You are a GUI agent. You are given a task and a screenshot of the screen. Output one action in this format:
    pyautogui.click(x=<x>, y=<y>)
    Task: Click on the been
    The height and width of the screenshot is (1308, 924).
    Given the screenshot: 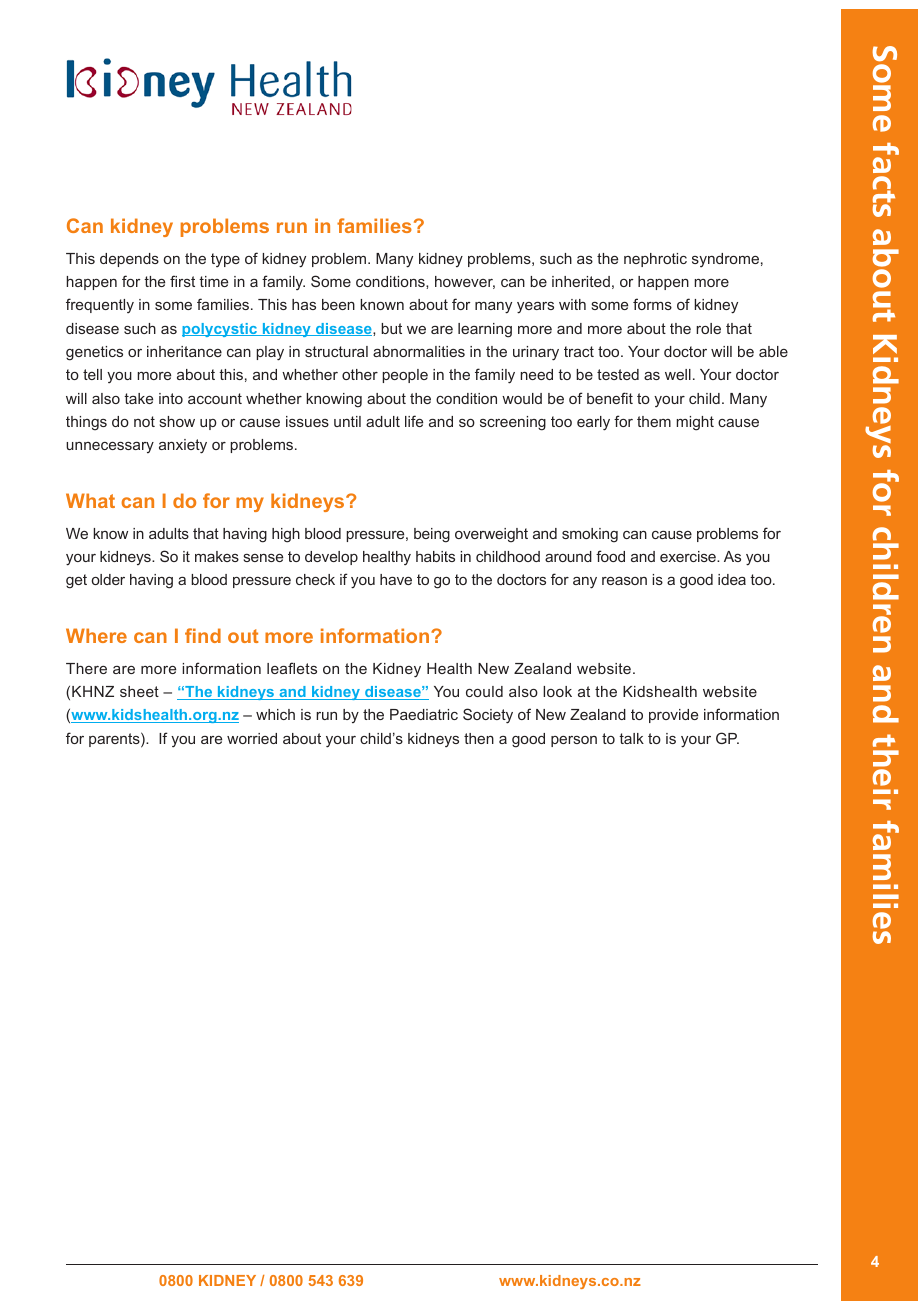 What is the action you would take?
    pyautogui.click(x=338, y=304)
